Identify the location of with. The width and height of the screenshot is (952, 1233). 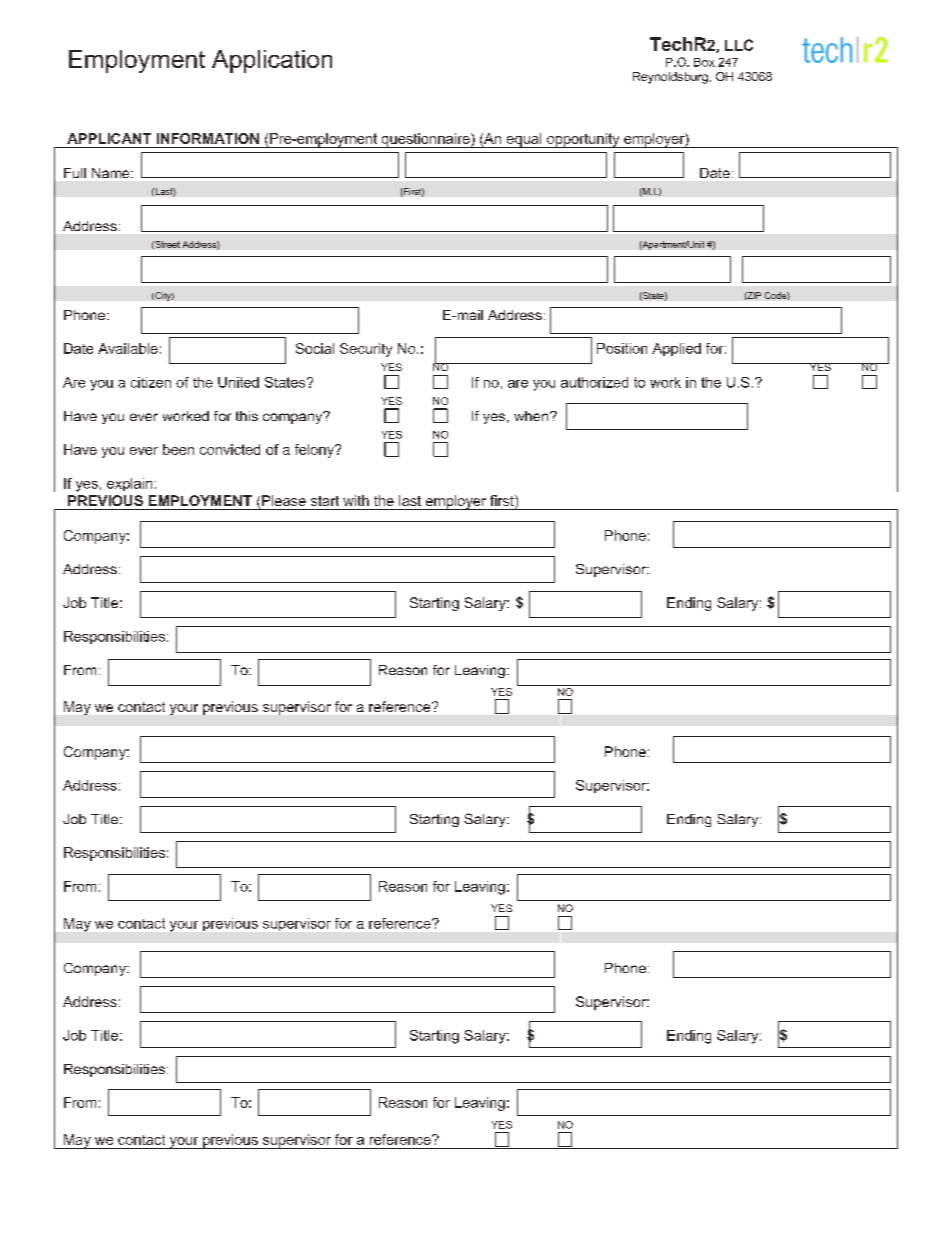
(356, 500).
